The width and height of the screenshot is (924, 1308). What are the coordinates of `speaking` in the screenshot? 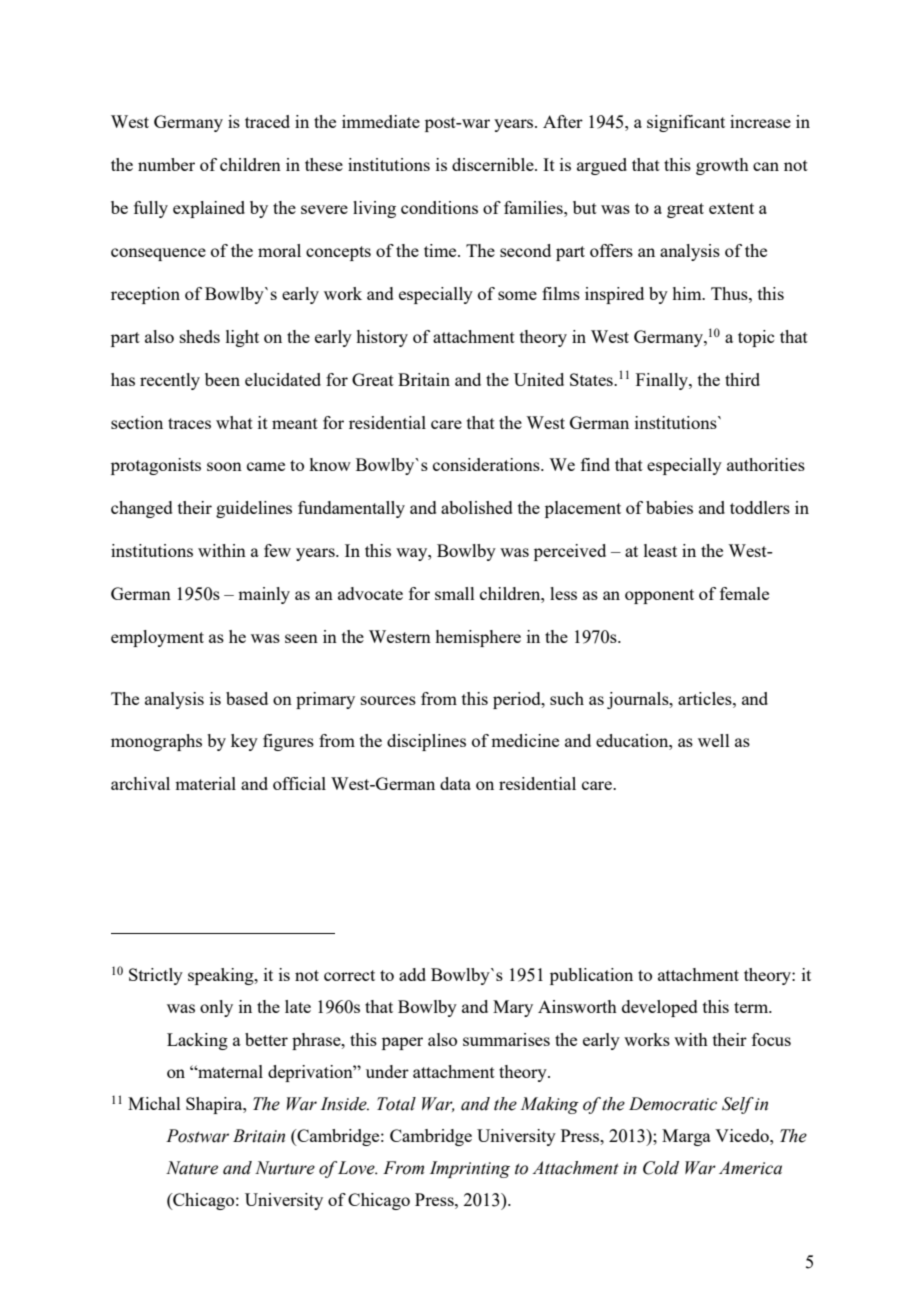 It's located at (222, 976).
